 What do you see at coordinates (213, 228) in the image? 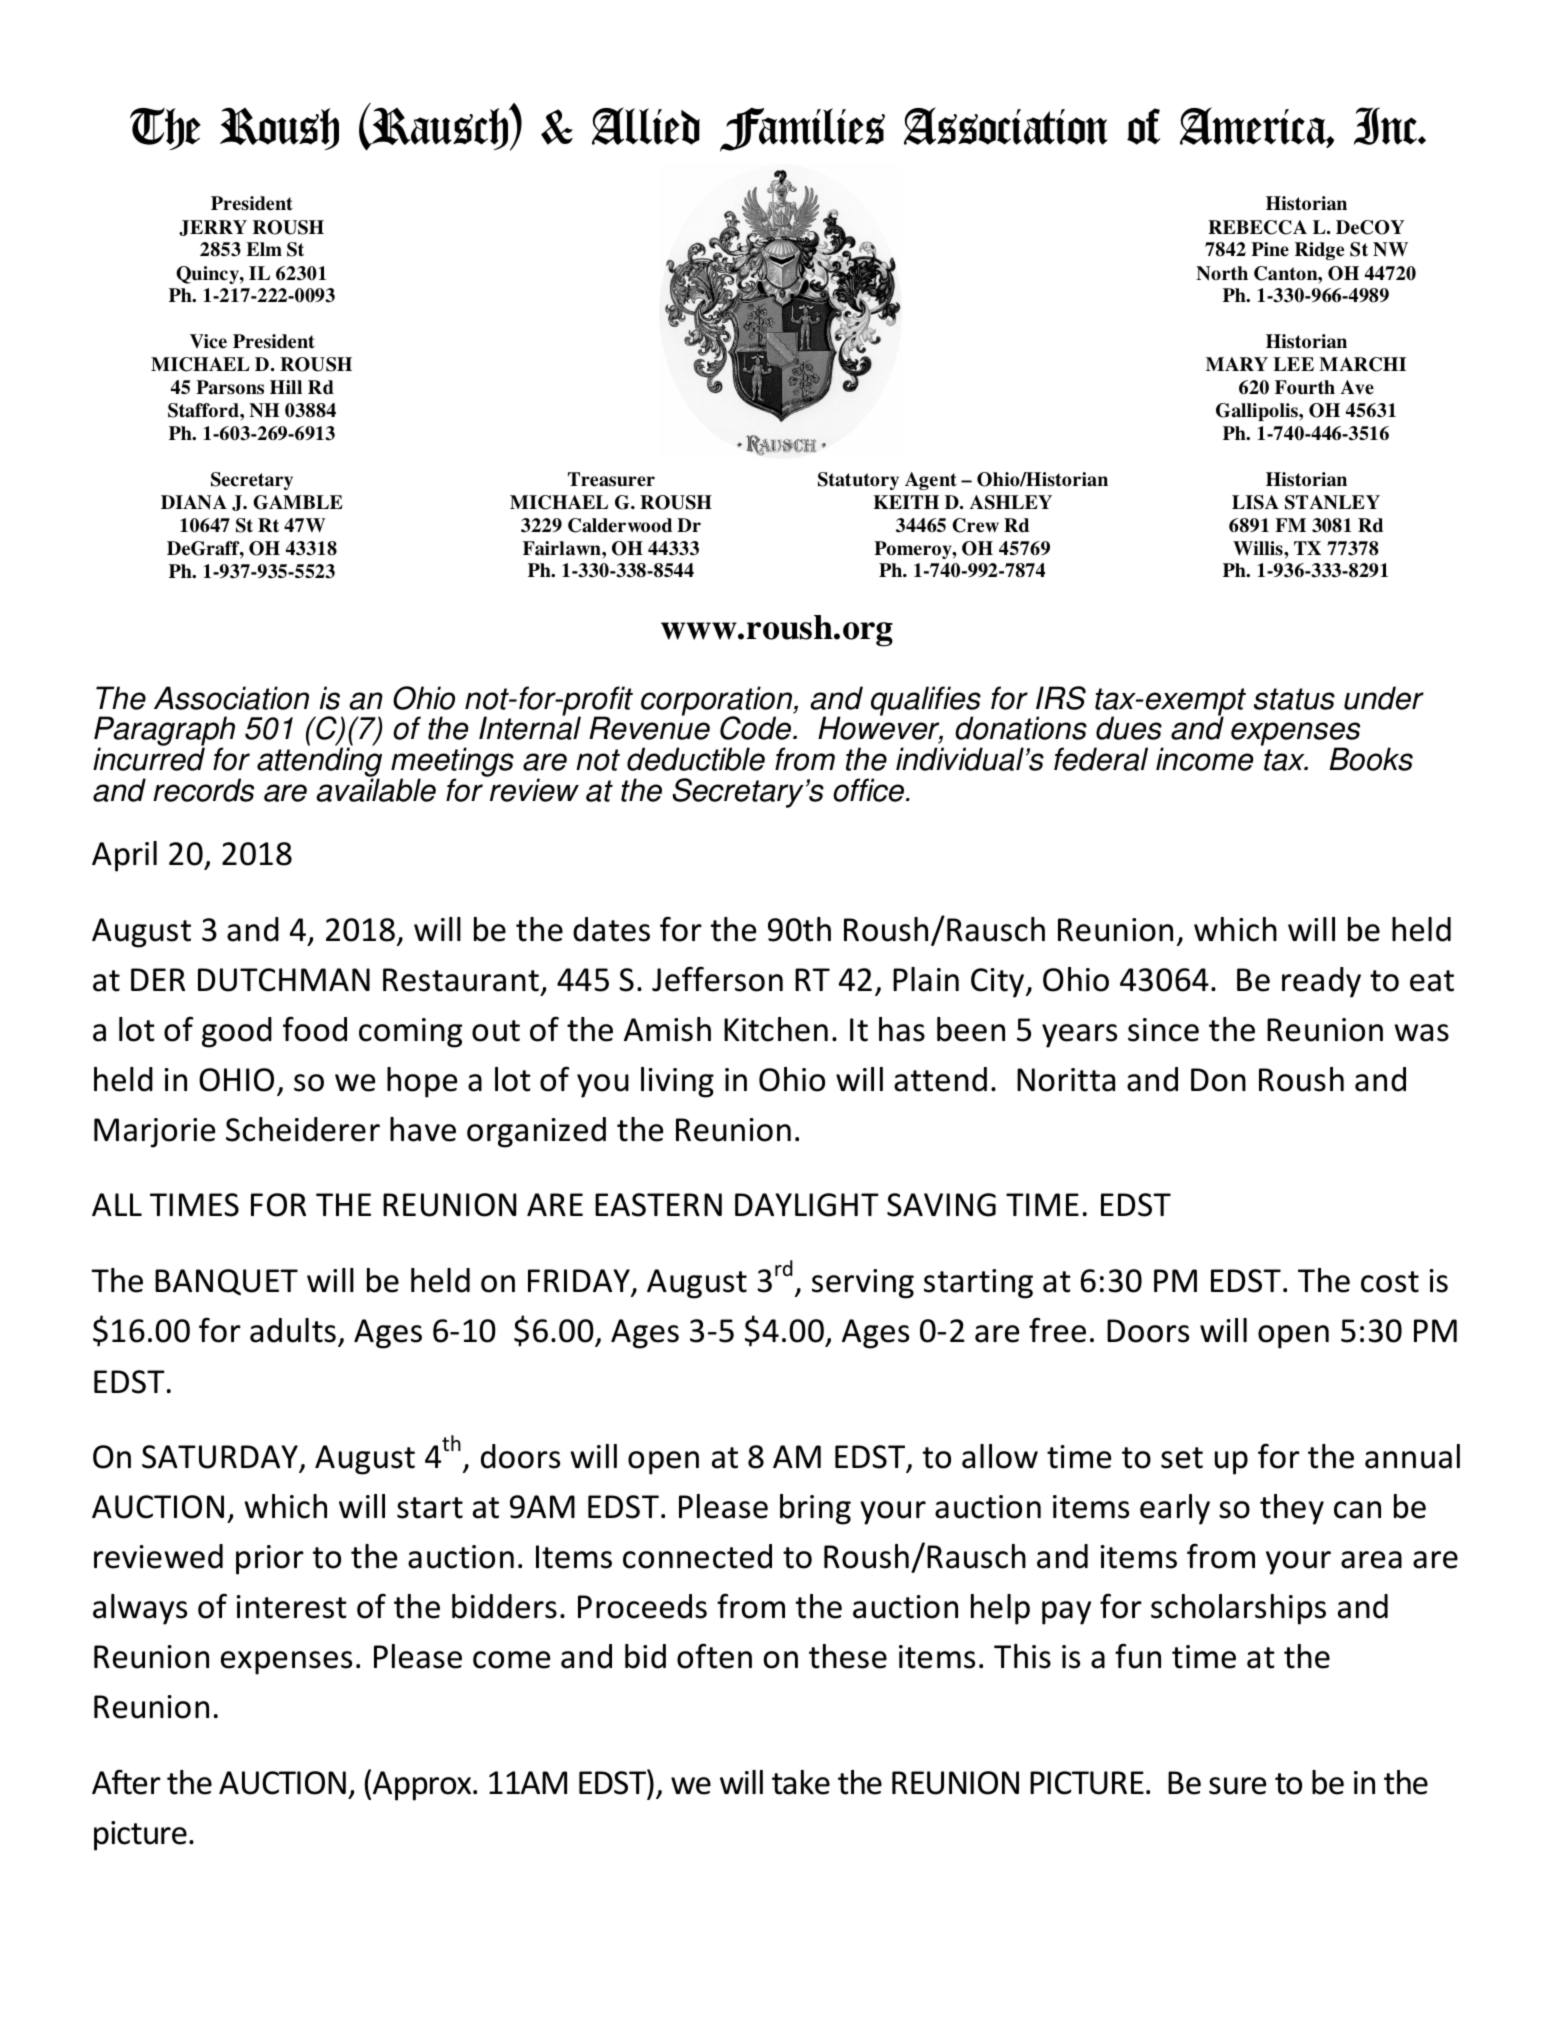
I see `JERRY` at bounding box center [213, 228].
